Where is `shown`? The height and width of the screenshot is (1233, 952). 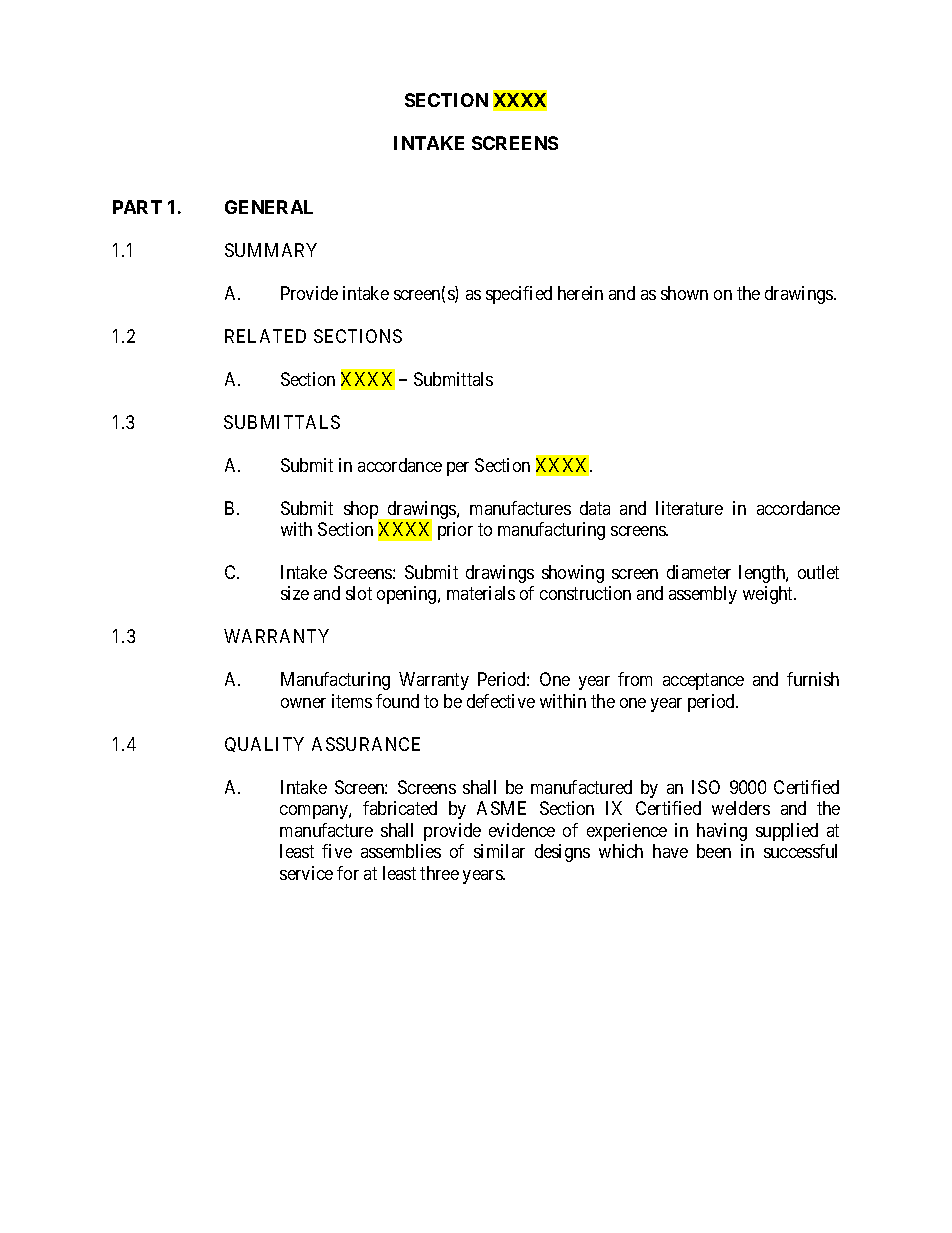 shown is located at coordinates (684, 293).
